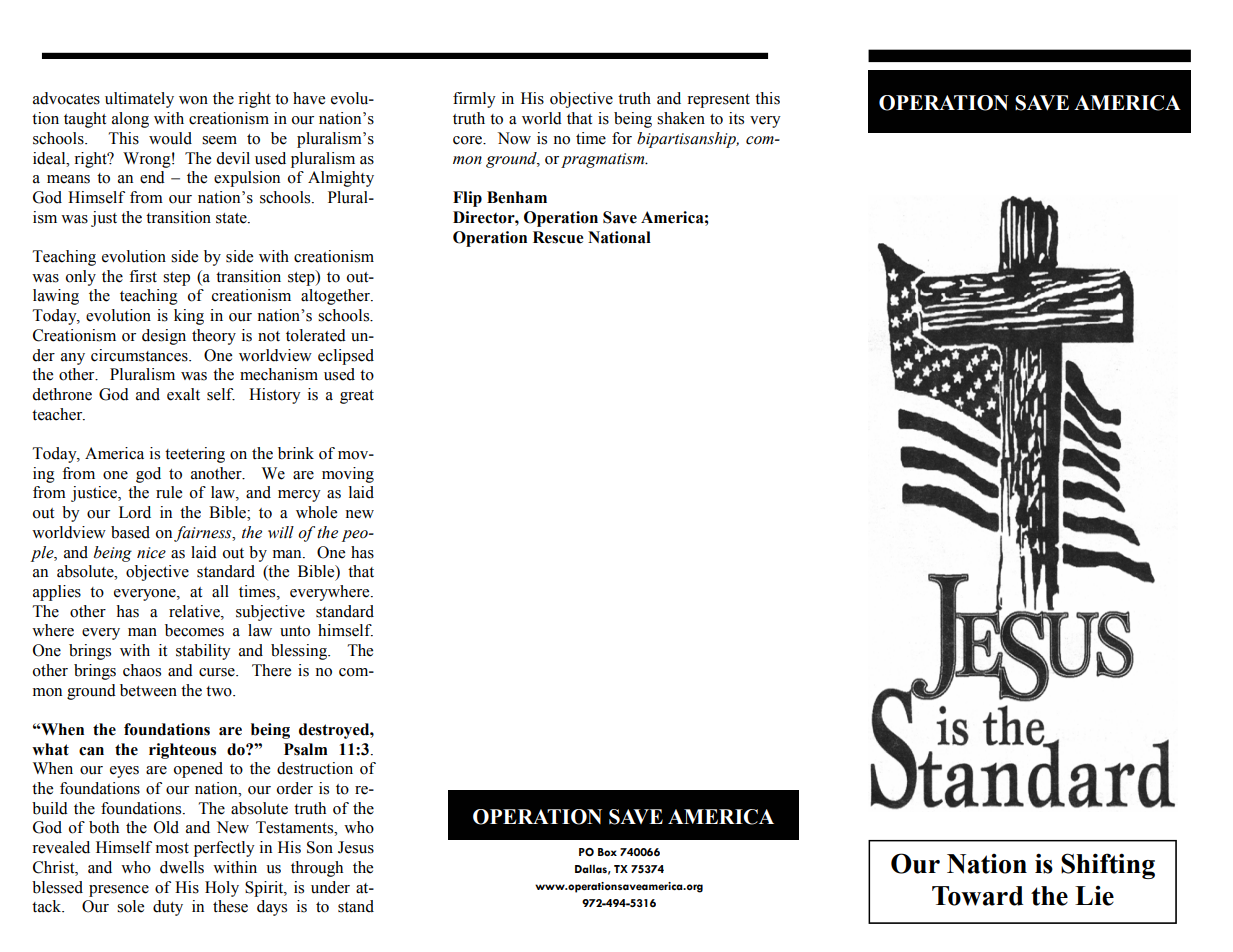  What do you see at coordinates (357, 397) in the page?
I see `great` at bounding box center [357, 397].
